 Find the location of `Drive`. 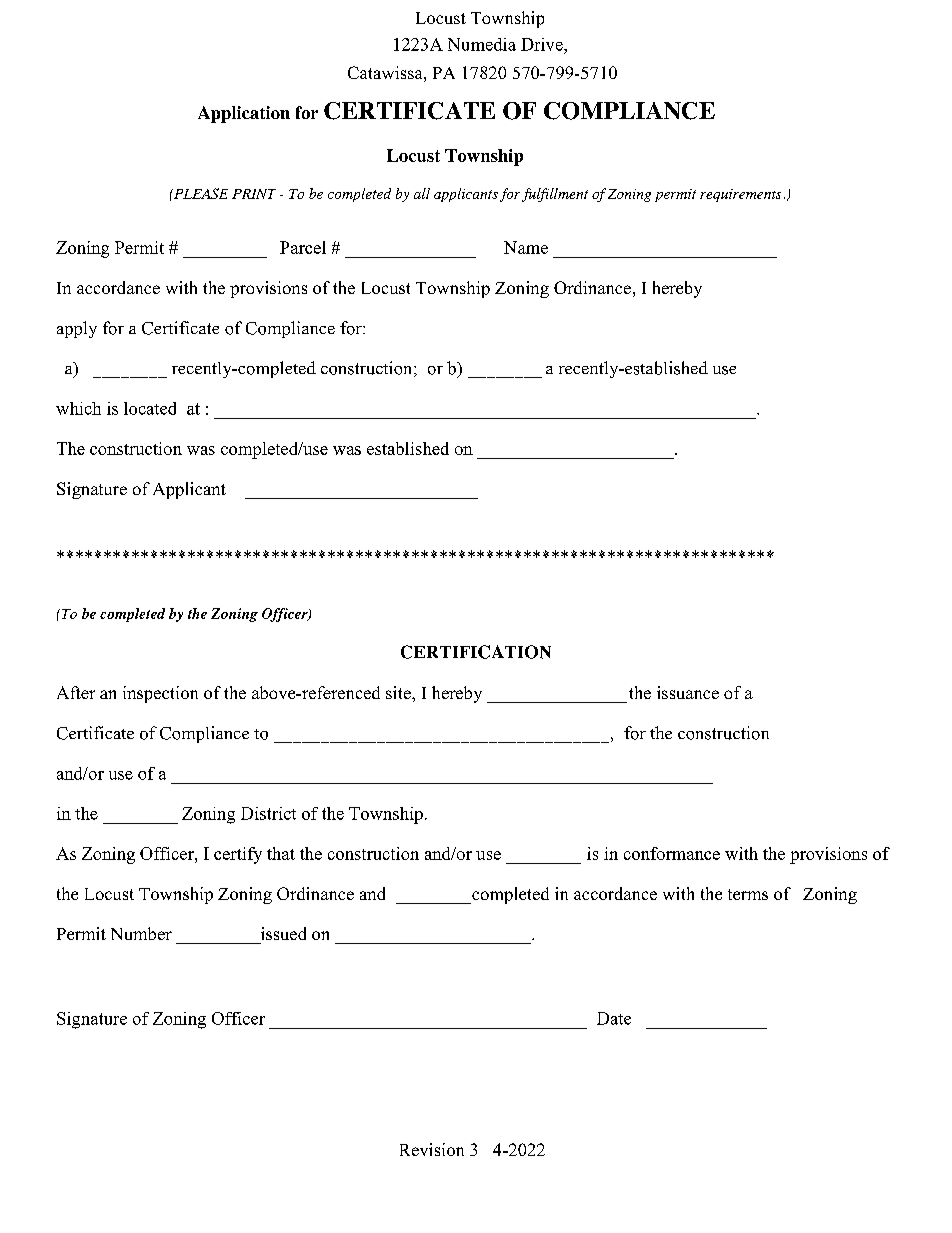

Drive is located at coordinates (543, 44).
